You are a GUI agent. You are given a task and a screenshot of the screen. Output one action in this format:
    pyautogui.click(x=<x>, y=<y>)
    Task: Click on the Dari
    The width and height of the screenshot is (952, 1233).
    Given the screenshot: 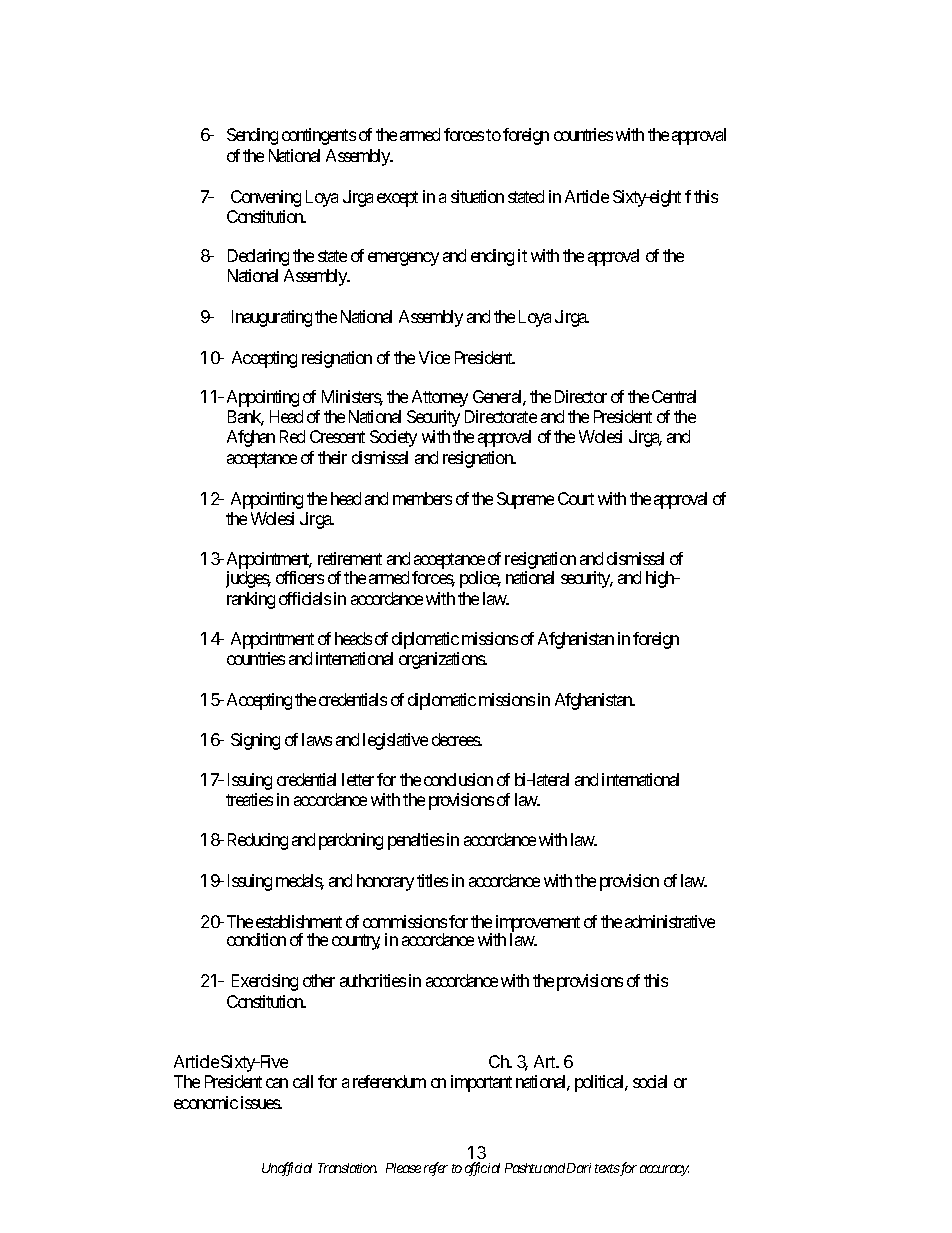 What is the action you would take?
    pyautogui.click(x=579, y=1168)
